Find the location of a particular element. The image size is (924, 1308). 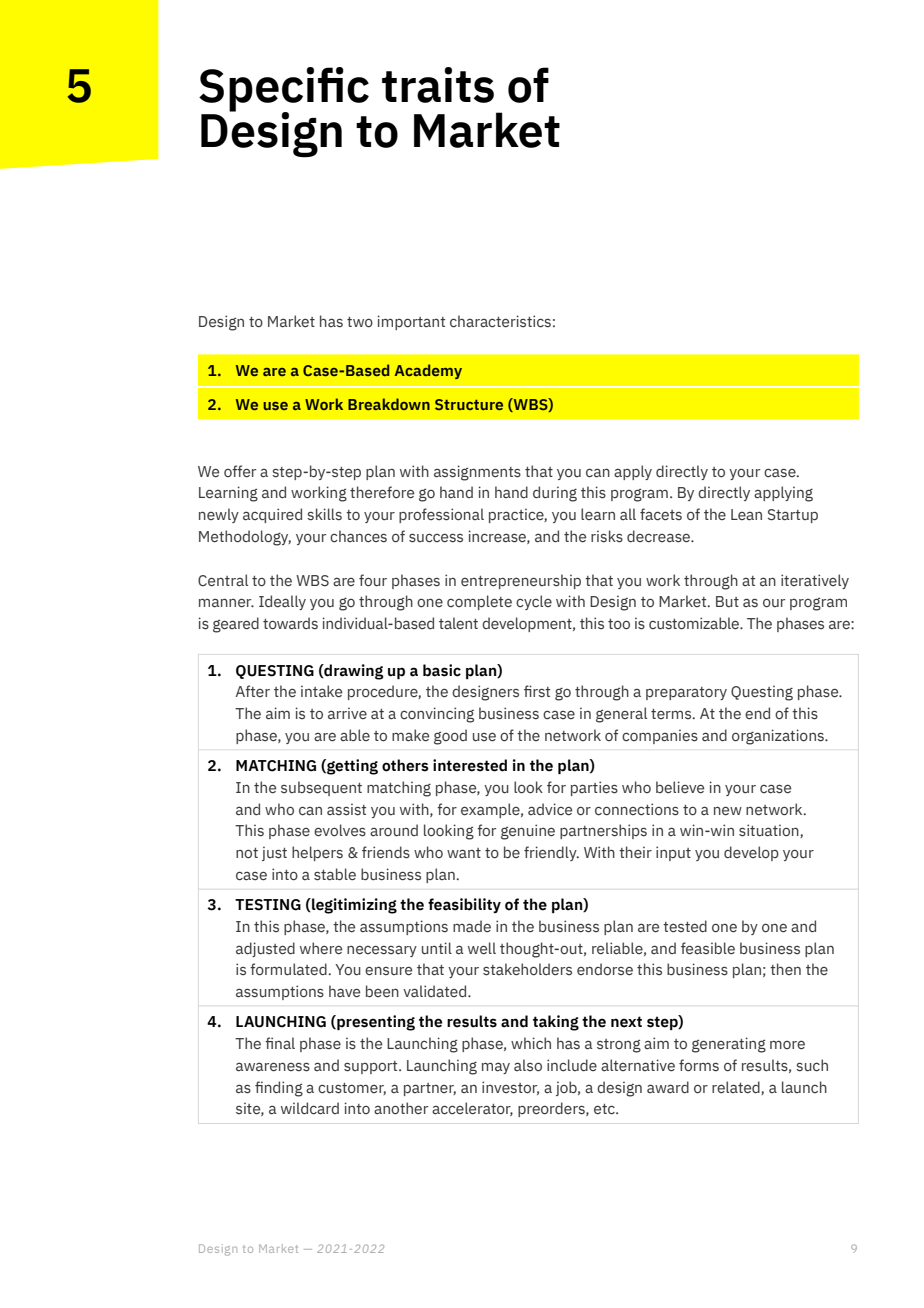

cycle is located at coordinates (534, 602).
